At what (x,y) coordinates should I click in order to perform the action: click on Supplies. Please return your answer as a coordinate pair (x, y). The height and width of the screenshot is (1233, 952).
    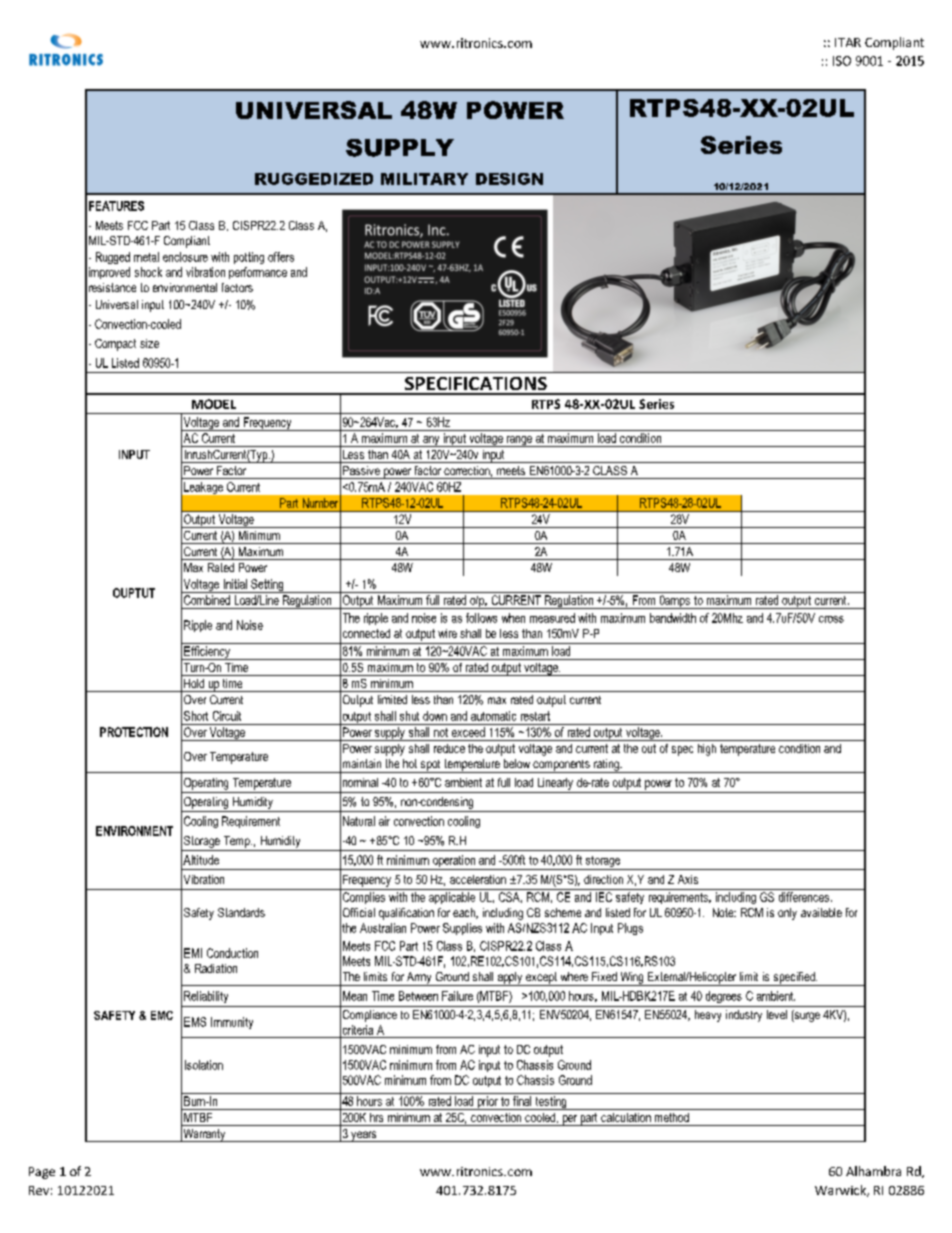
    Looking at the image, I should click on (462, 929).
